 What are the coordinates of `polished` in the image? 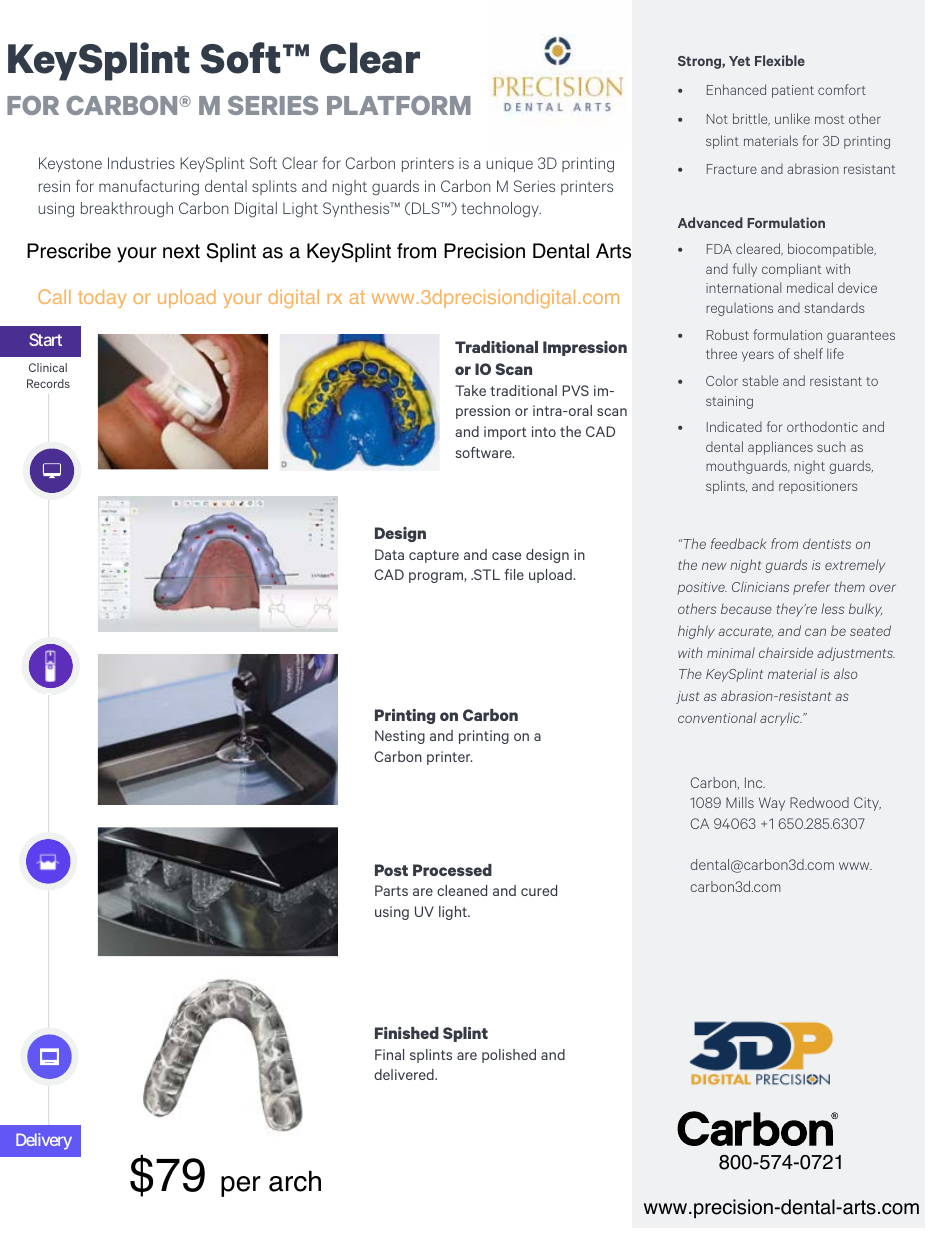 It's located at (509, 1056).
